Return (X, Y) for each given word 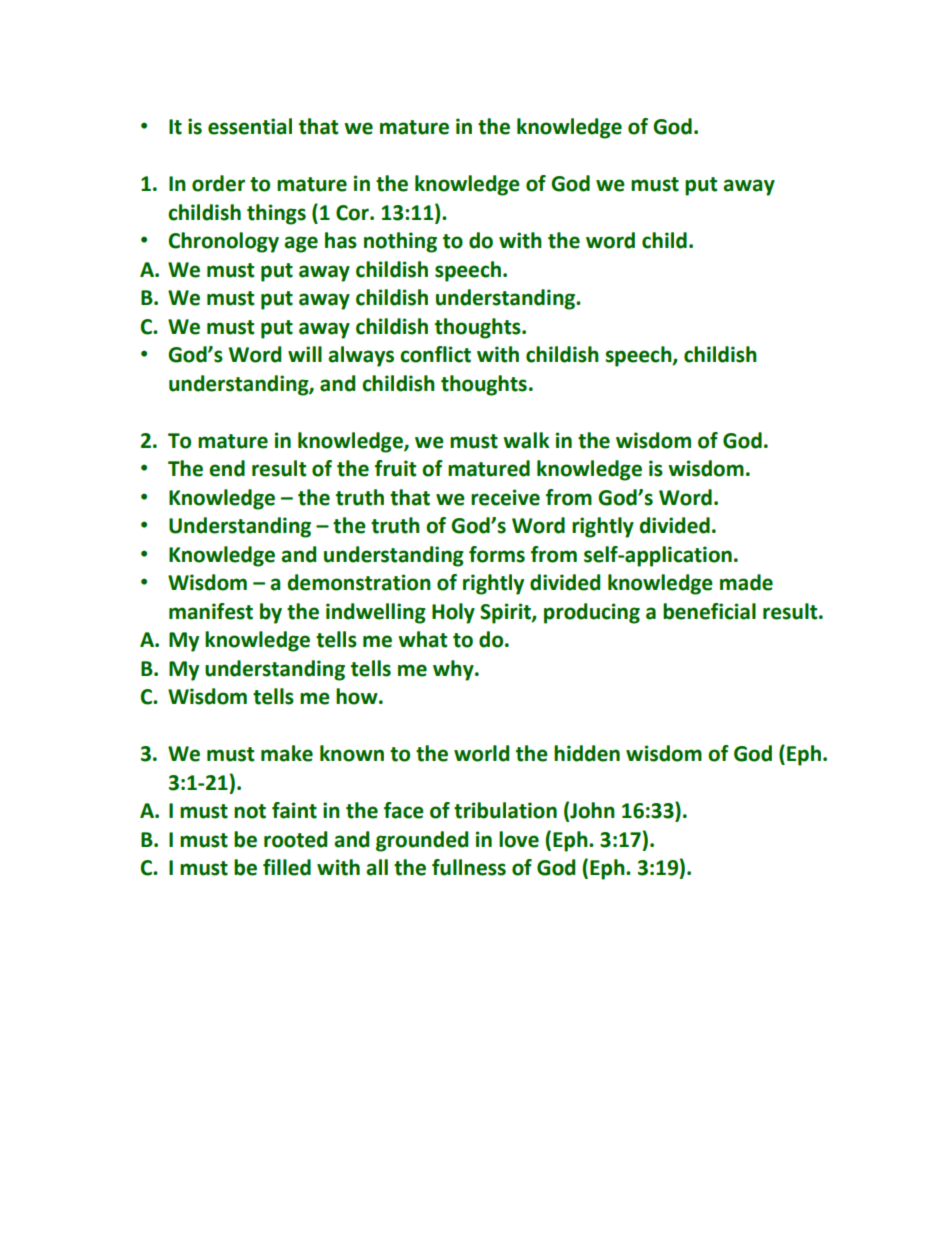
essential (250, 126)
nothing (400, 242)
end (227, 468)
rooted (295, 839)
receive (505, 497)
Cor (353, 213)
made (746, 582)
